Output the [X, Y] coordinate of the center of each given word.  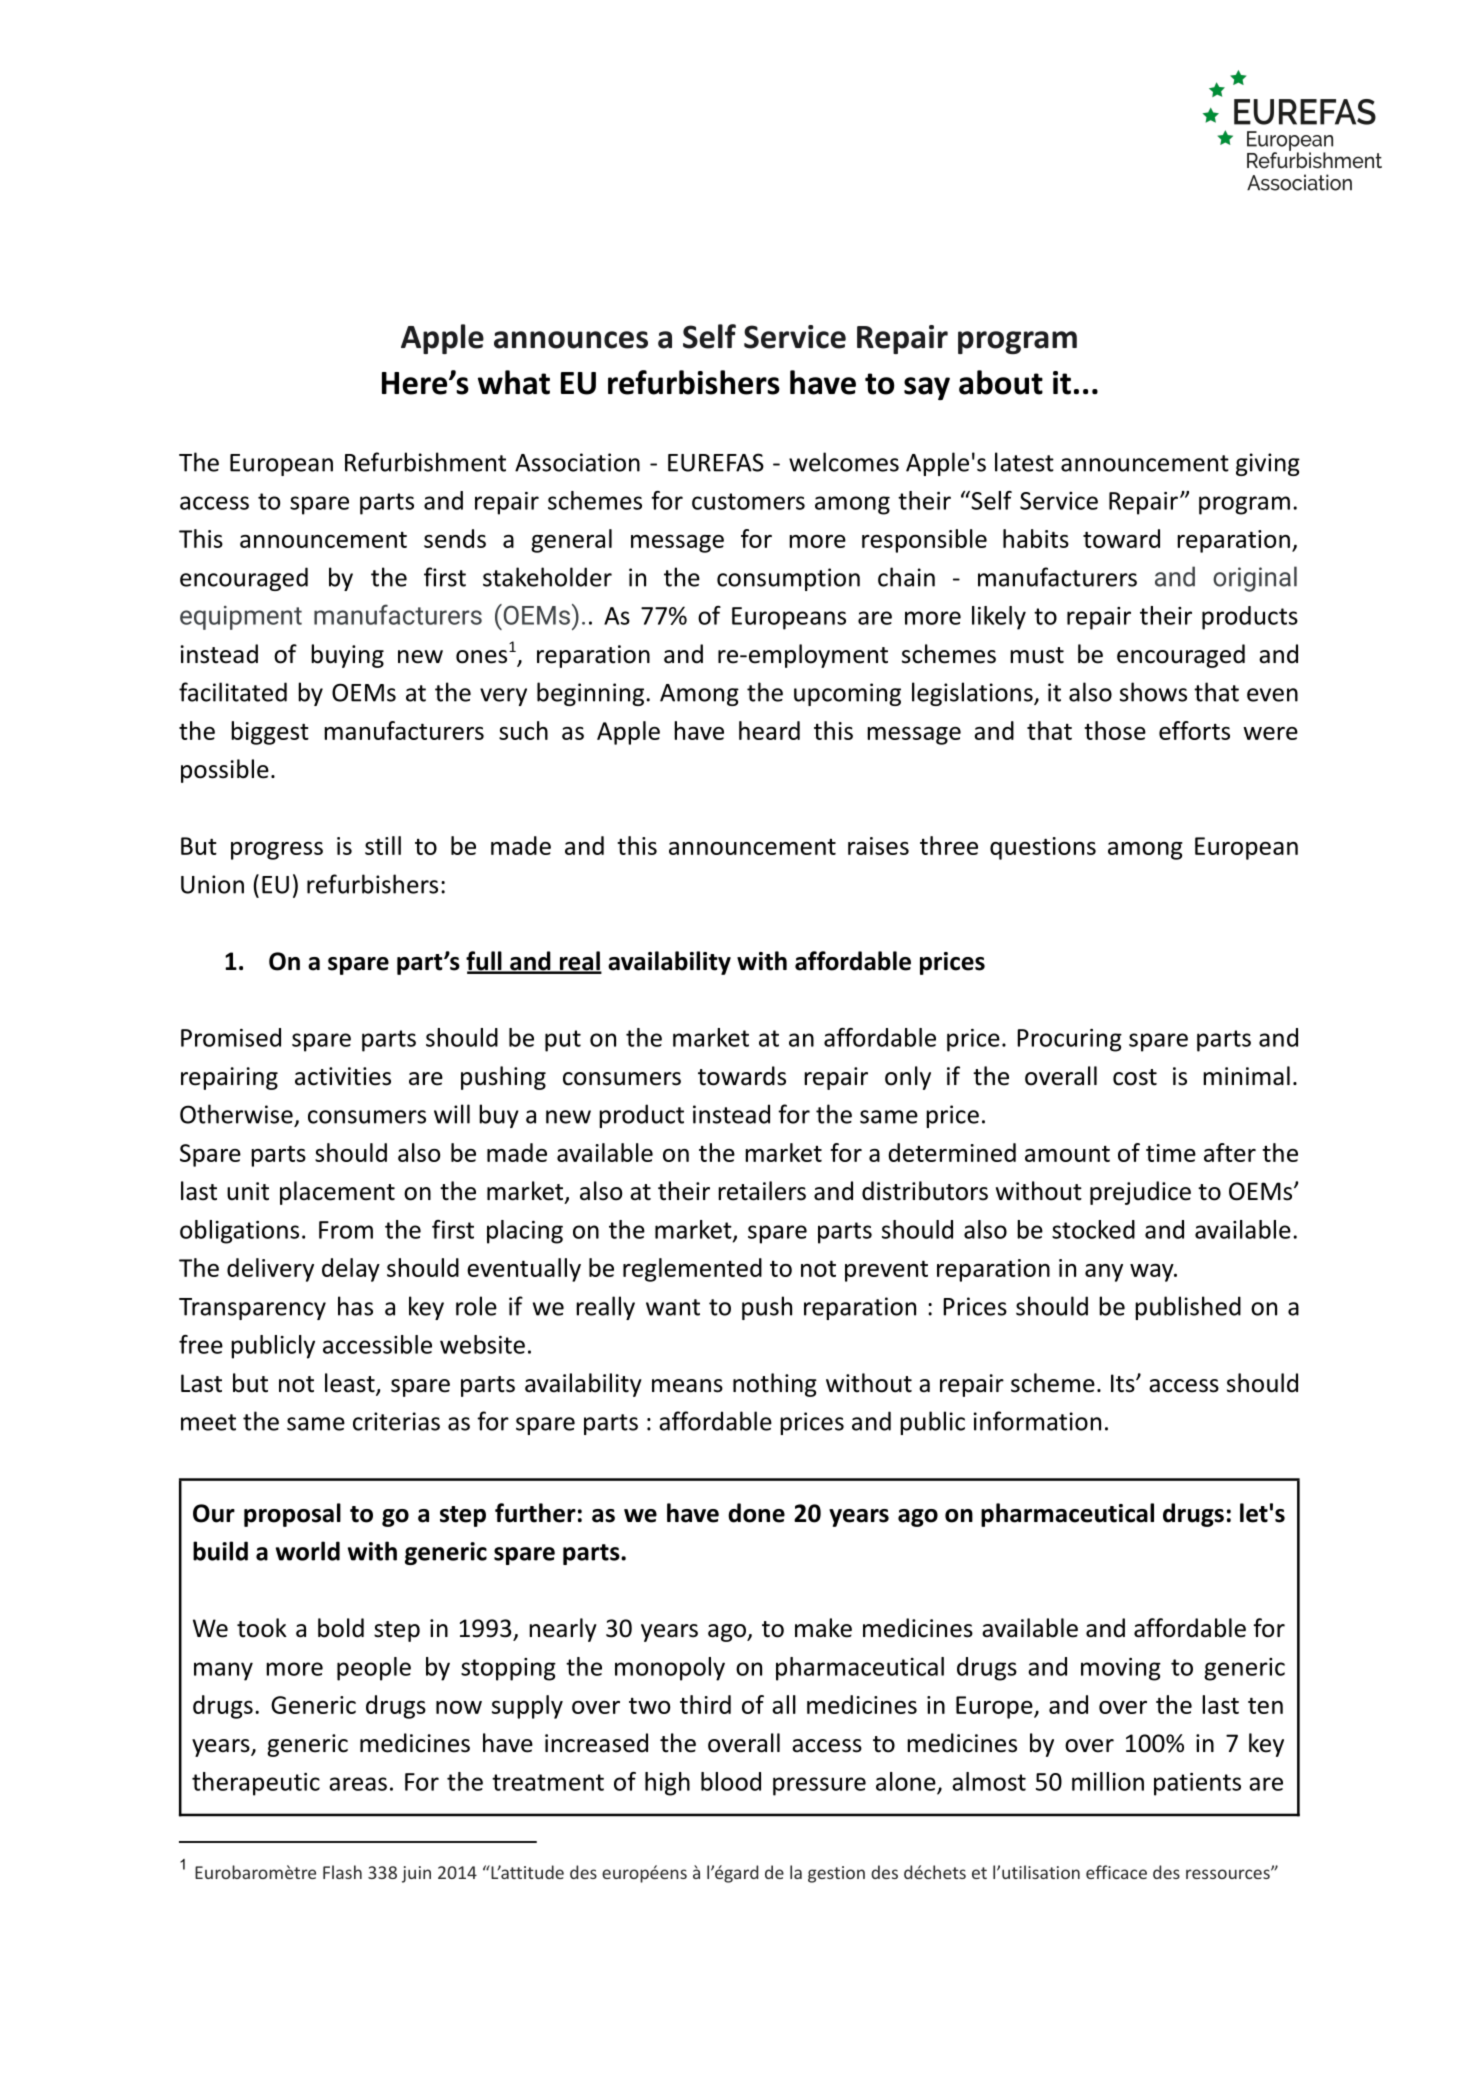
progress [277, 851]
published [1188, 1308]
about [1001, 382]
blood [731, 1781]
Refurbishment [425, 462]
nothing [775, 1385]
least [351, 1384]
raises [878, 846]
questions [1043, 848]
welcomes [844, 462]
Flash [342, 1872]
